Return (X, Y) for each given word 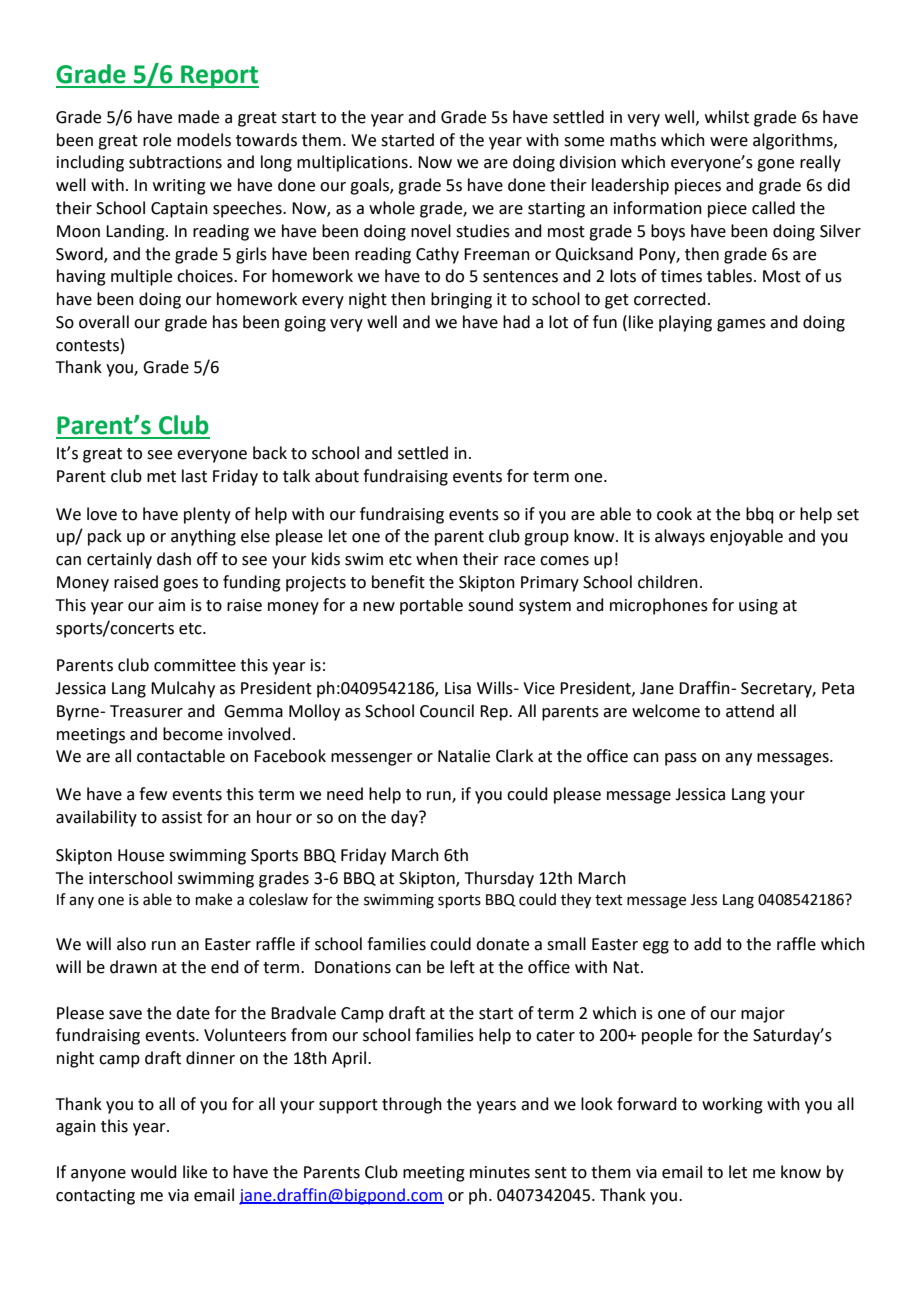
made (198, 117)
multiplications (353, 163)
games (741, 325)
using (758, 607)
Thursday (499, 879)
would (154, 1172)
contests (87, 346)
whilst (727, 117)
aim (171, 605)
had (516, 322)
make (214, 899)
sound (490, 605)
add (707, 944)
